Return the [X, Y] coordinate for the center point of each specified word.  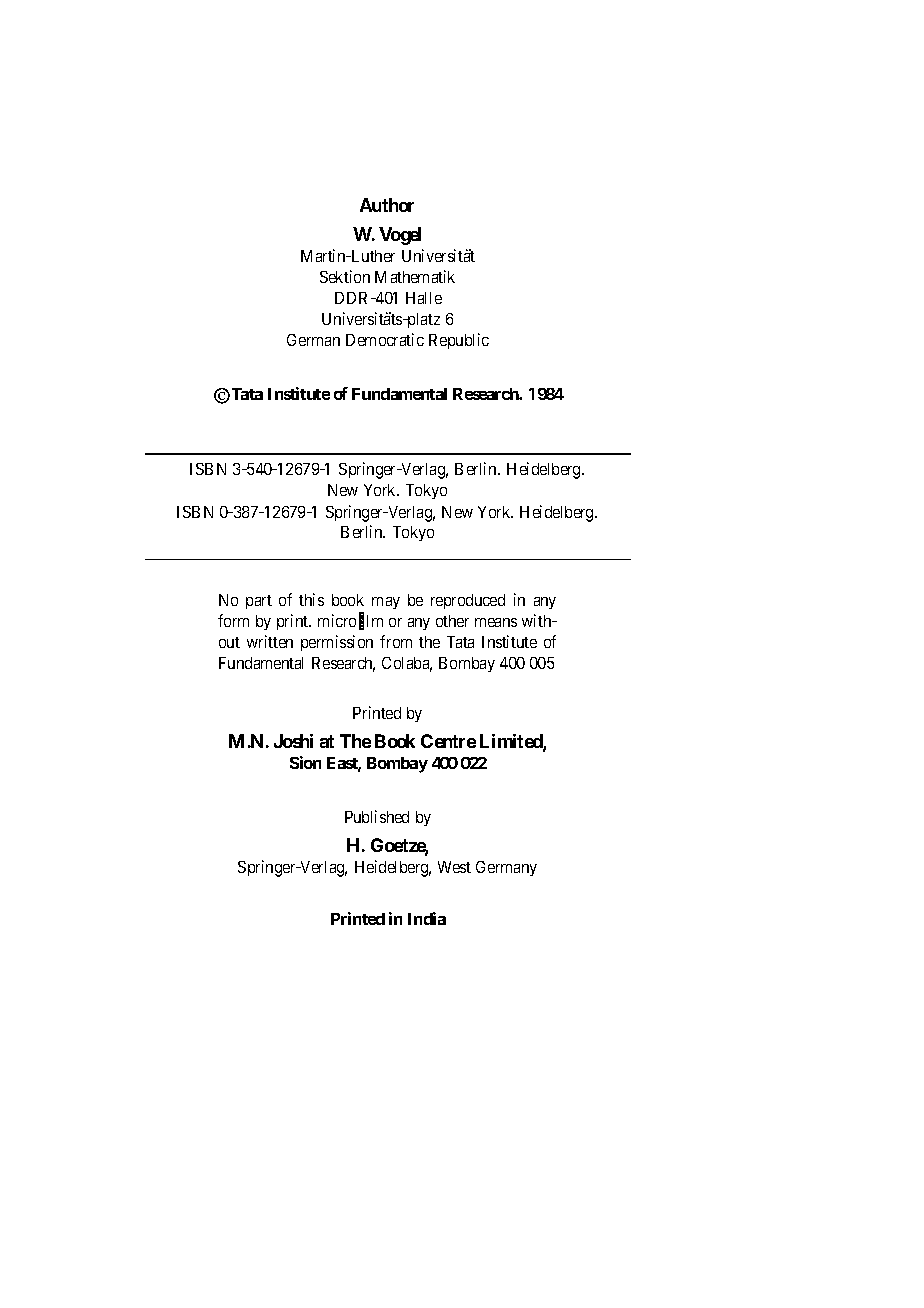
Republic [459, 341]
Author [387, 205]
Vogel [400, 236]
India [427, 918]
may [386, 603]
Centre [448, 741]
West [454, 867]
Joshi [293, 741]
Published [377, 816]
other [452, 621]
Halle [424, 298]
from [396, 641]
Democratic [385, 339]
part [259, 602]
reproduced [468, 601]
